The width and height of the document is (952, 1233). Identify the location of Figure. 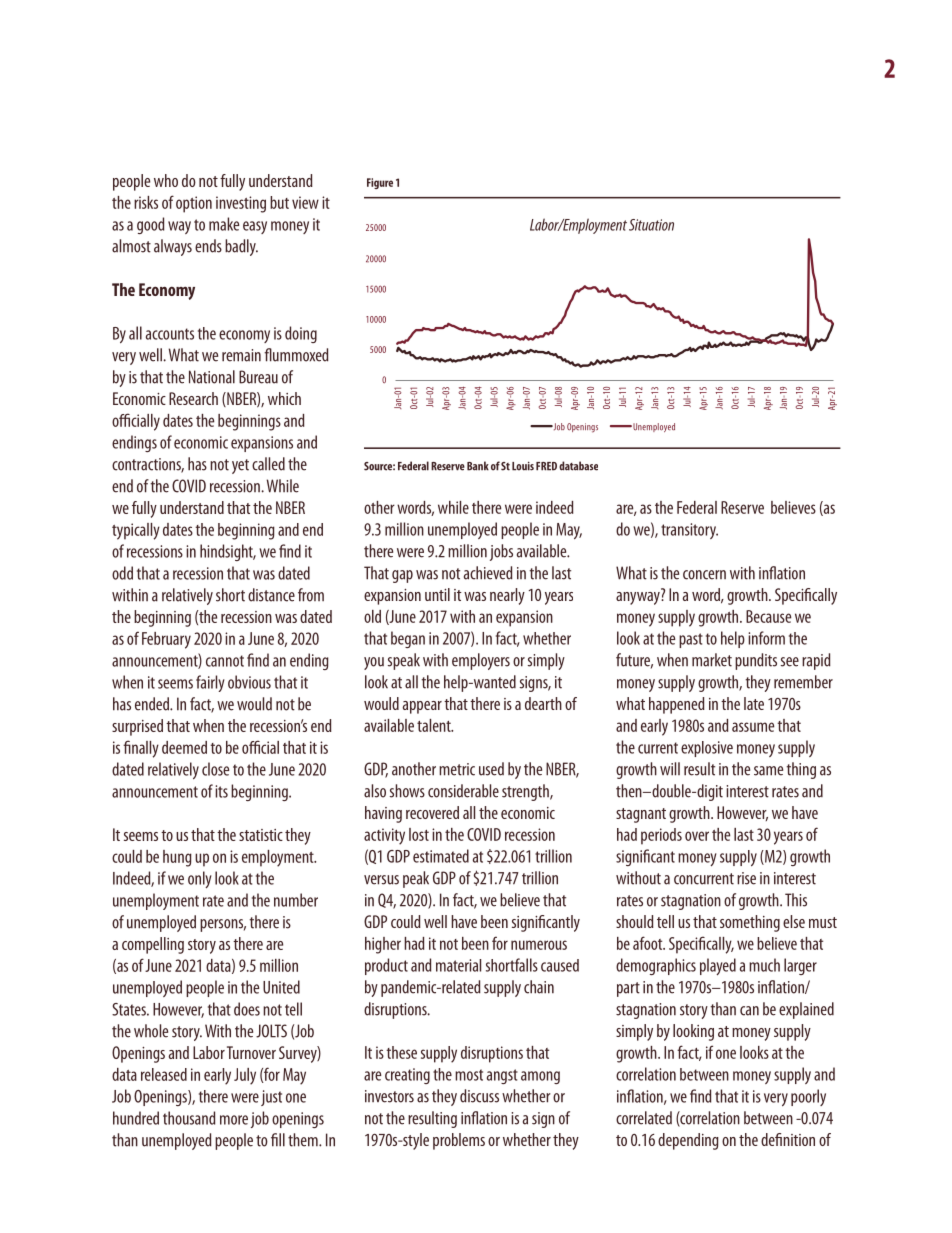
(380, 183).
